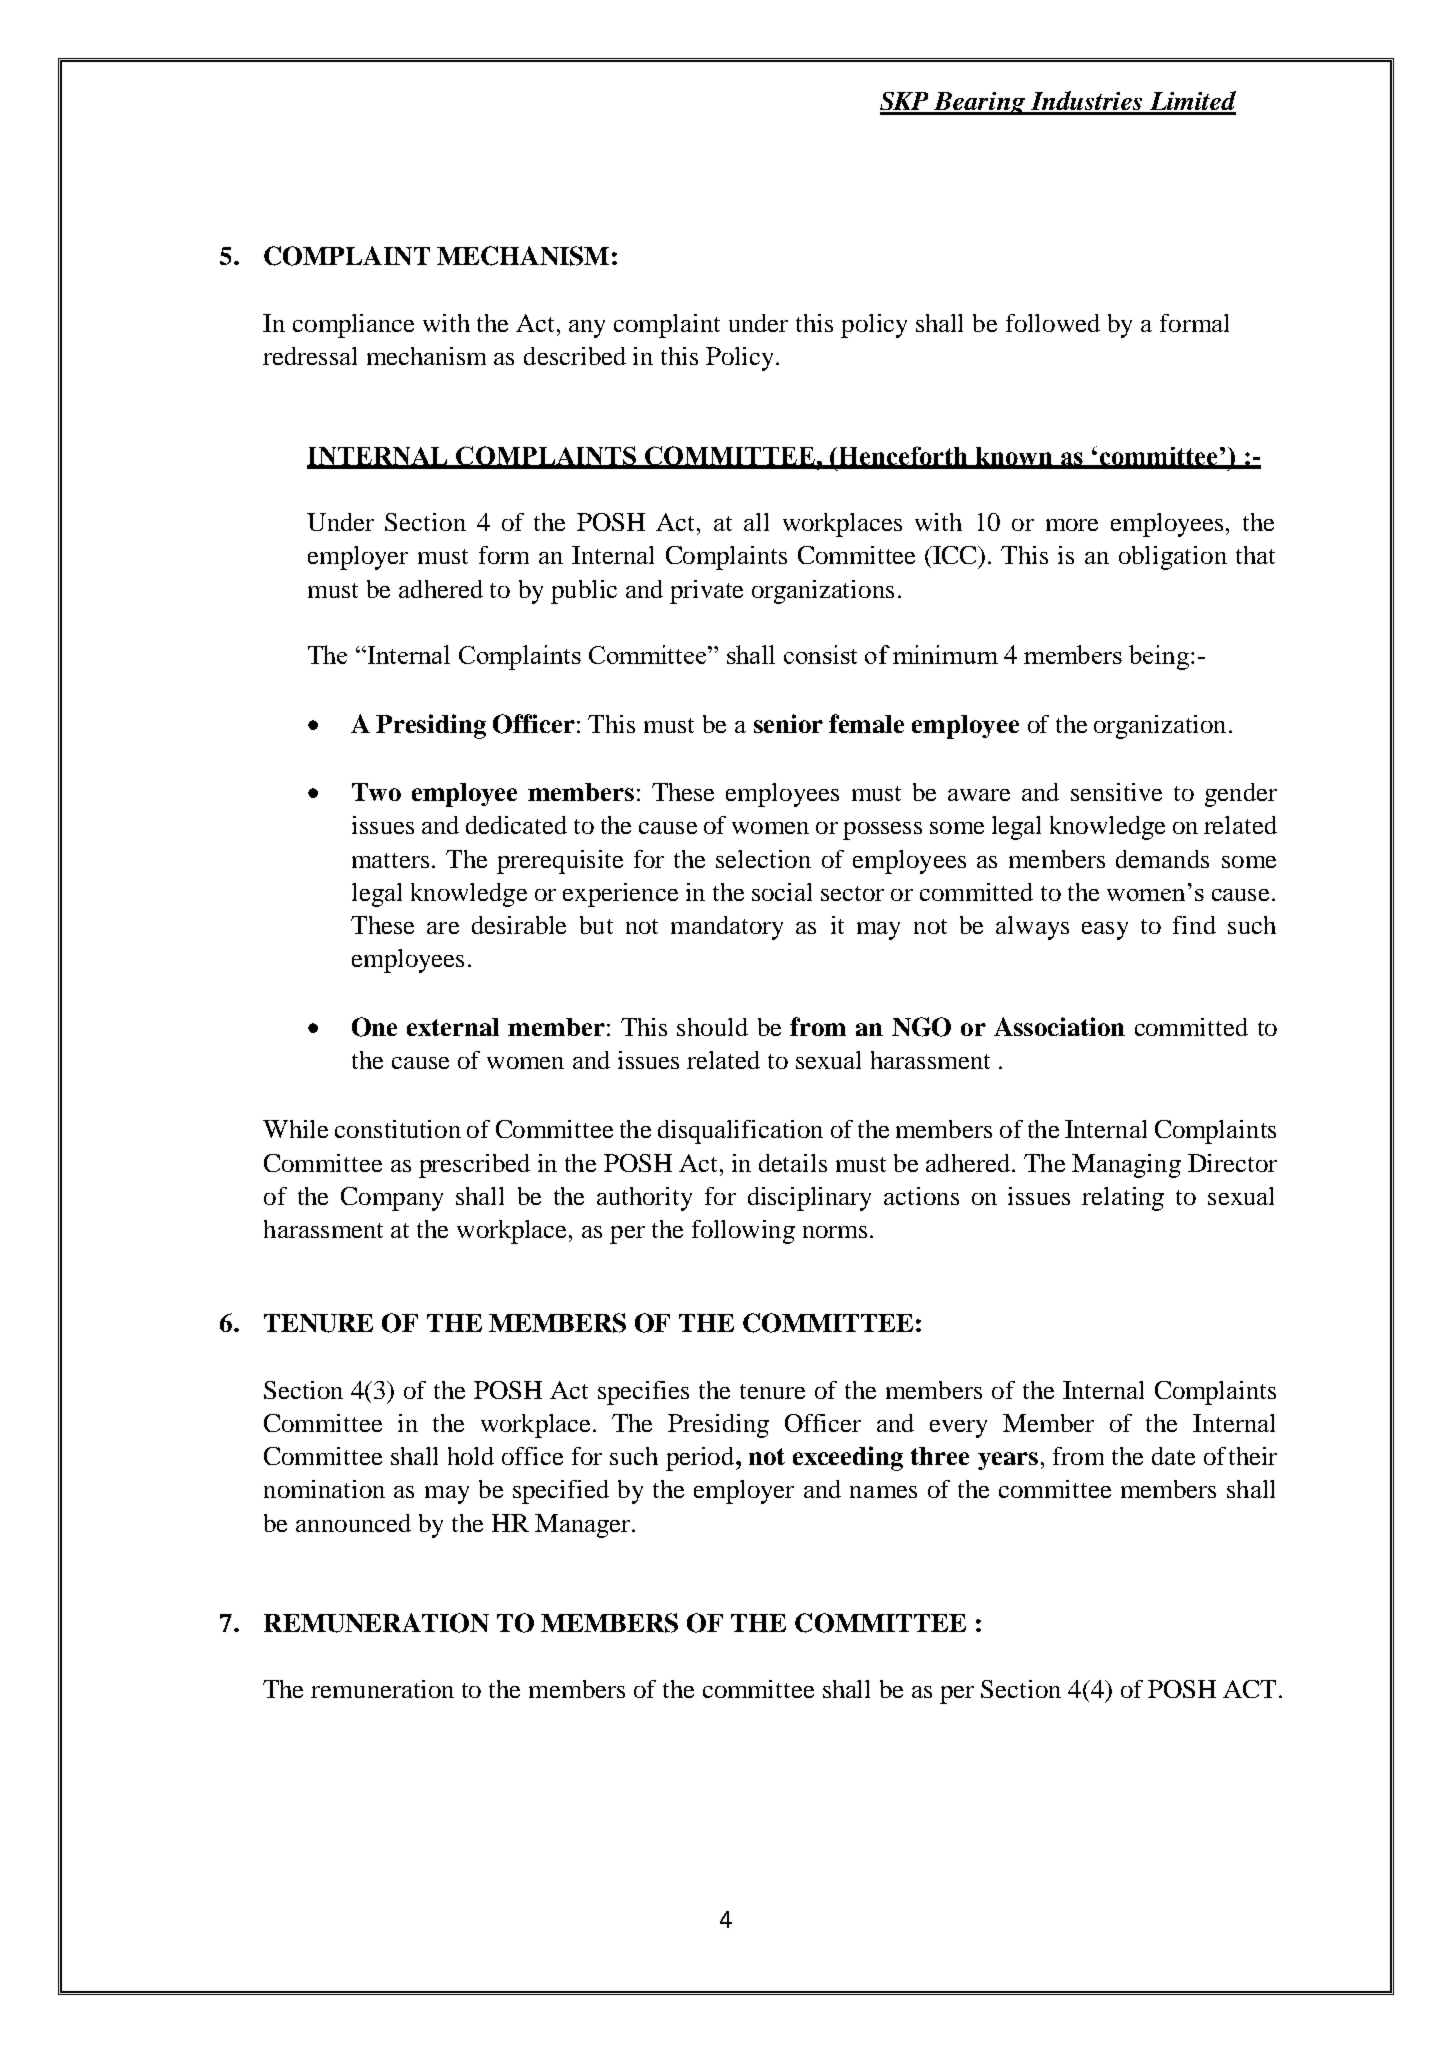 Image resolution: width=1452 pixels, height=2053 pixels. Describe the element at coordinates (788, 723) in the screenshot. I see `senior` at that location.
